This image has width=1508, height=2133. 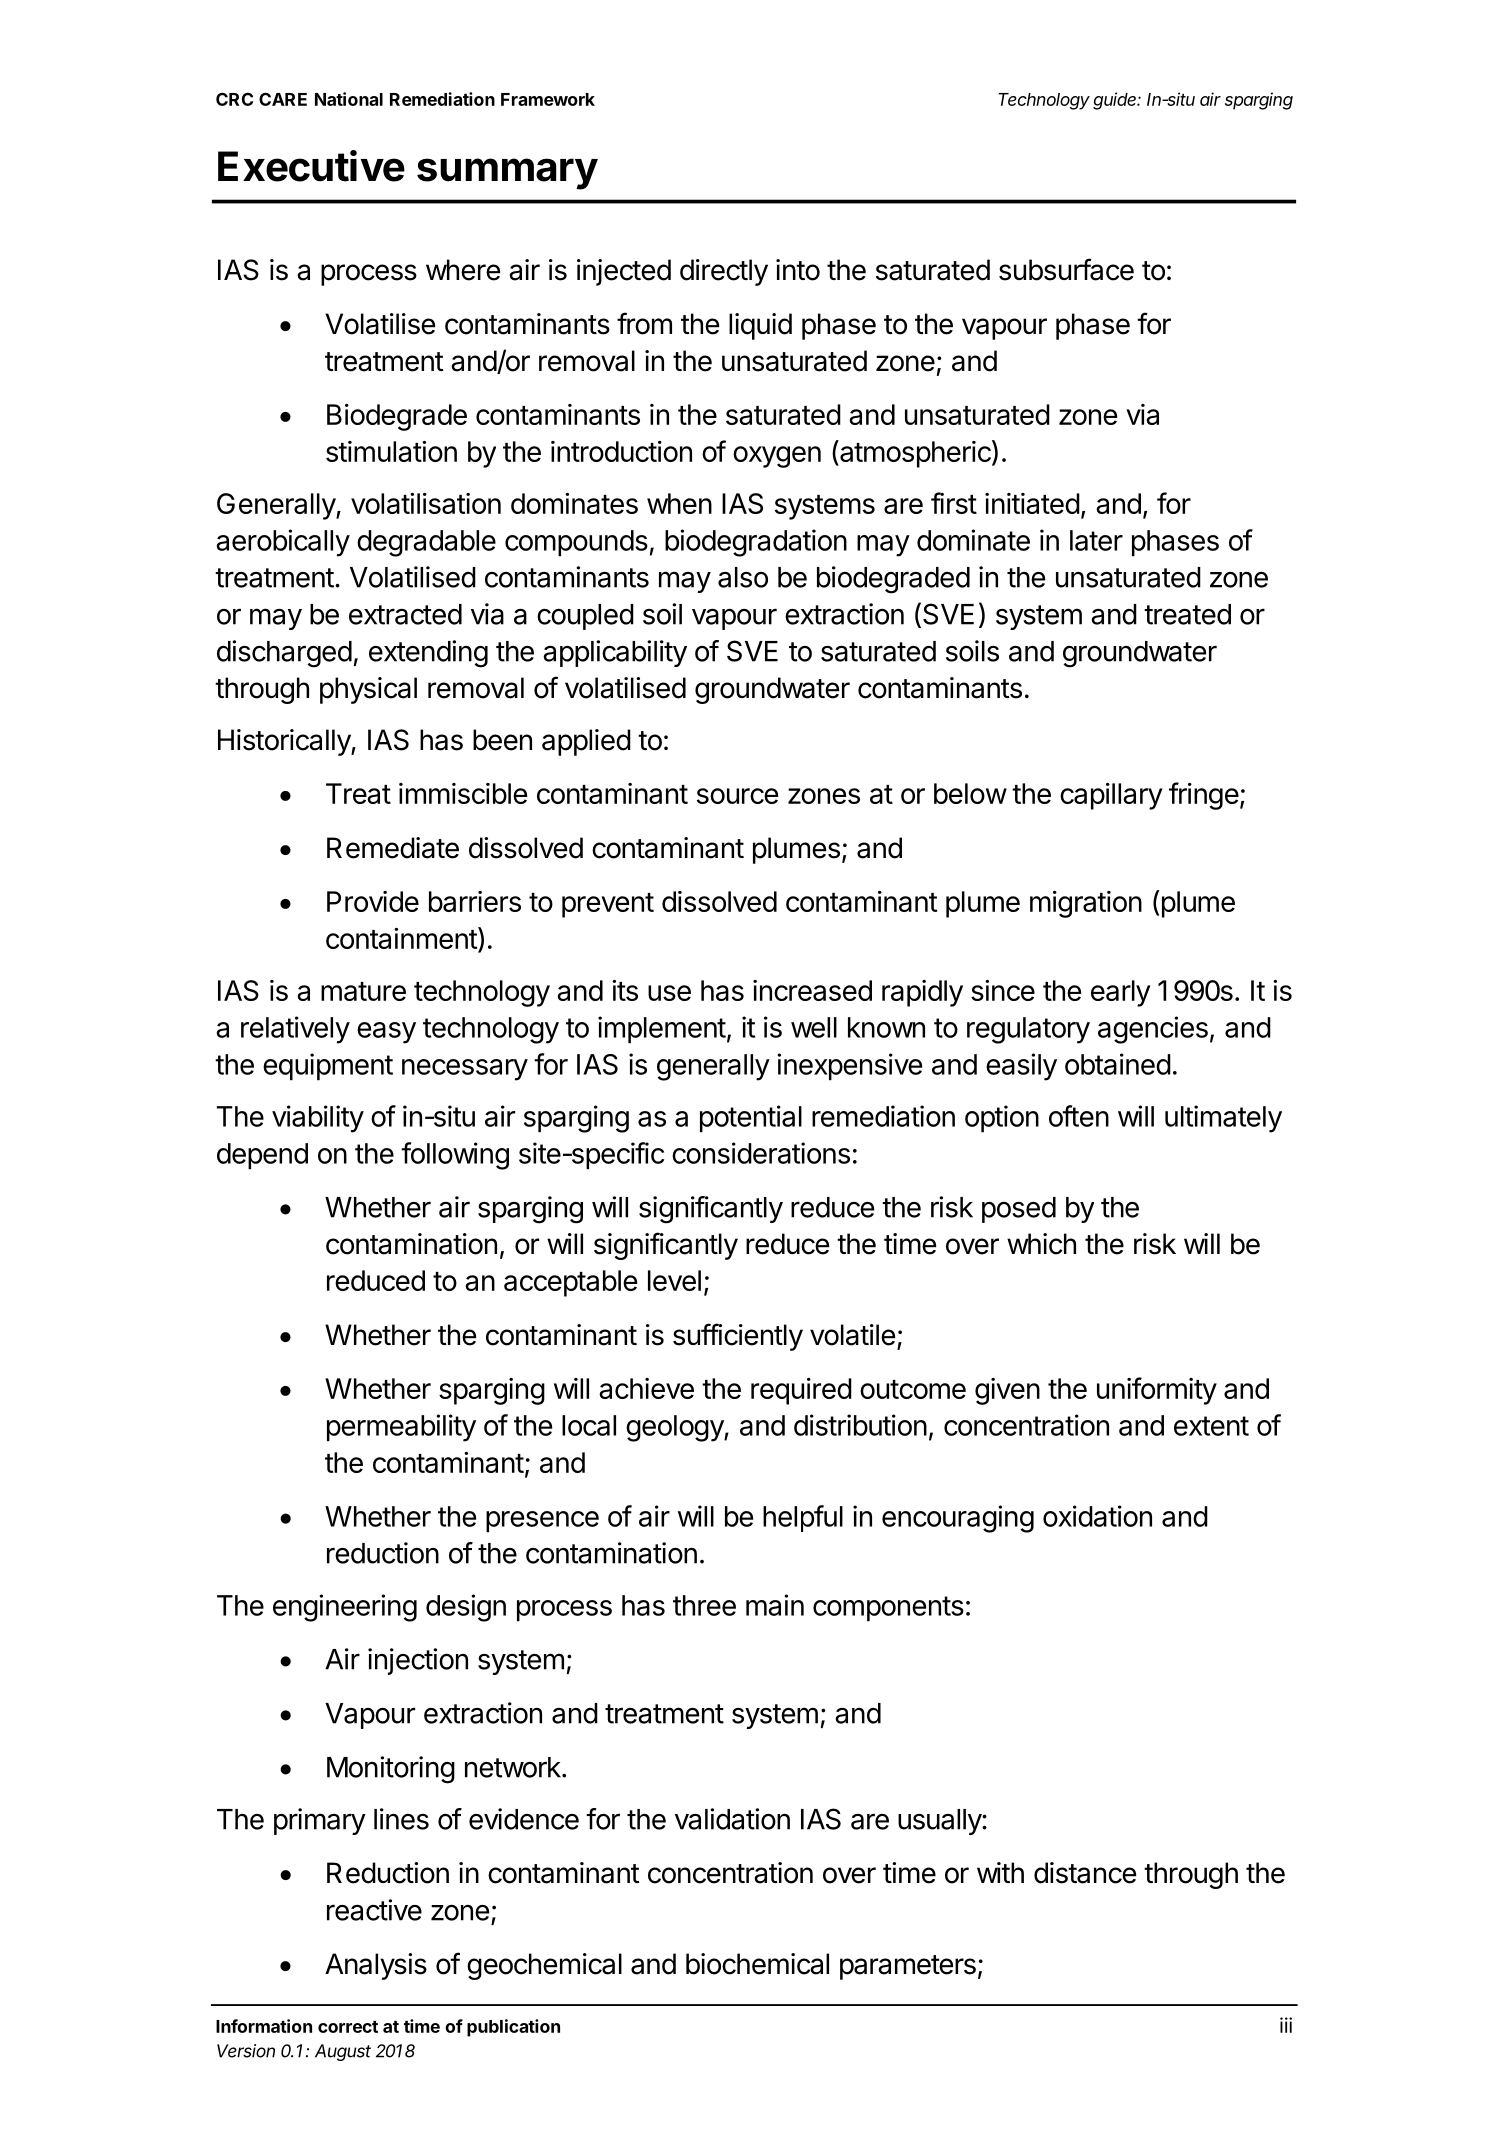 I want to click on biochemical, so click(x=757, y=1964).
